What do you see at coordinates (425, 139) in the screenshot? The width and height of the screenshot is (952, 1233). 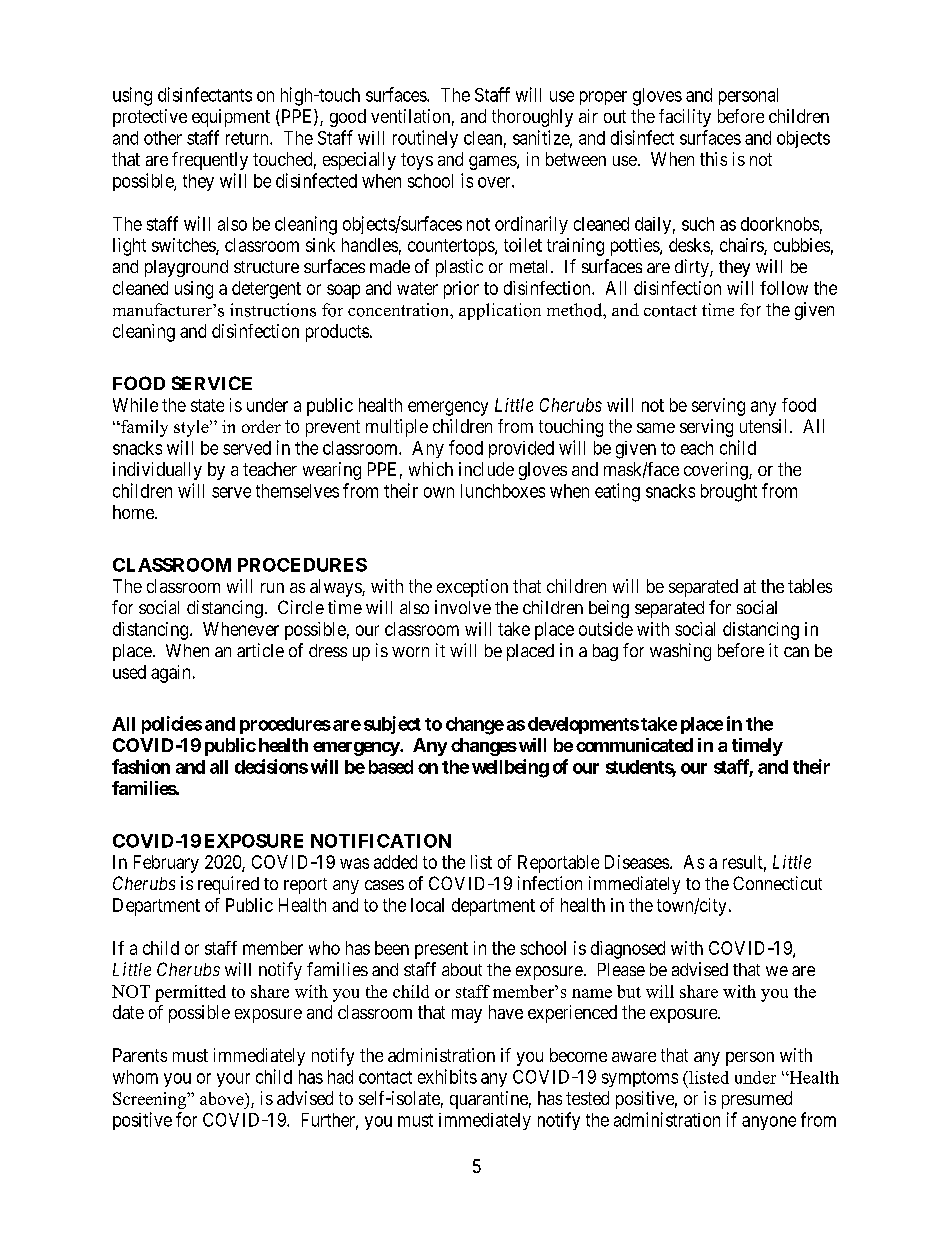 I see `routinely` at bounding box center [425, 139].
